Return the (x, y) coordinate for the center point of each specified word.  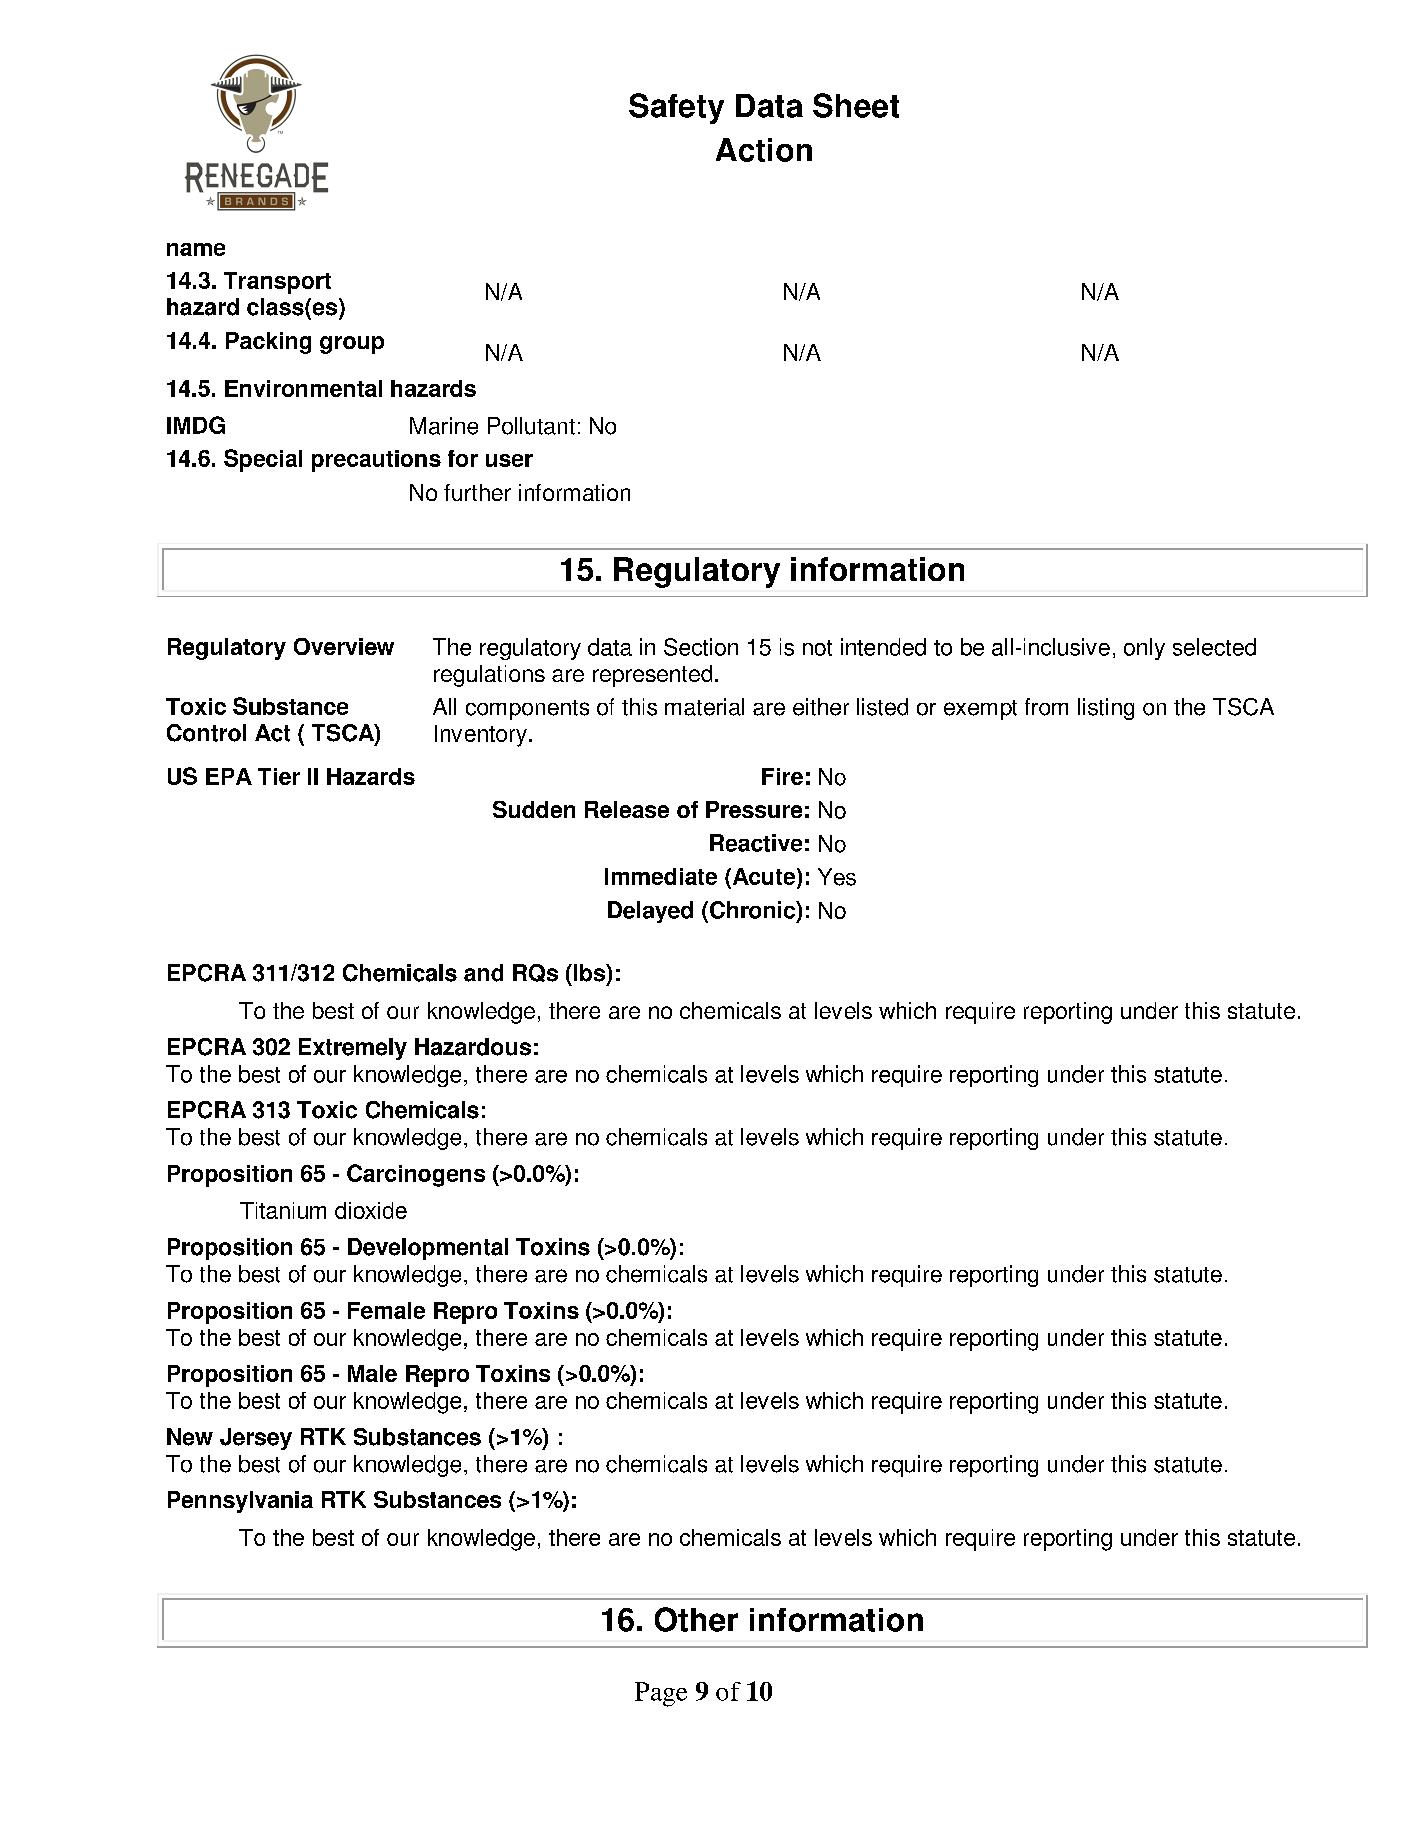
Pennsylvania (240, 1502)
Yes (837, 877)
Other (696, 1619)
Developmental (428, 1249)
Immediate (661, 876)
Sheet (856, 105)
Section (701, 647)
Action (764, 150)
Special (263, 460)
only (1144, 649)
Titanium (283, 1210)
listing (1106, 709)
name (196, 249)
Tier (279, 776)
